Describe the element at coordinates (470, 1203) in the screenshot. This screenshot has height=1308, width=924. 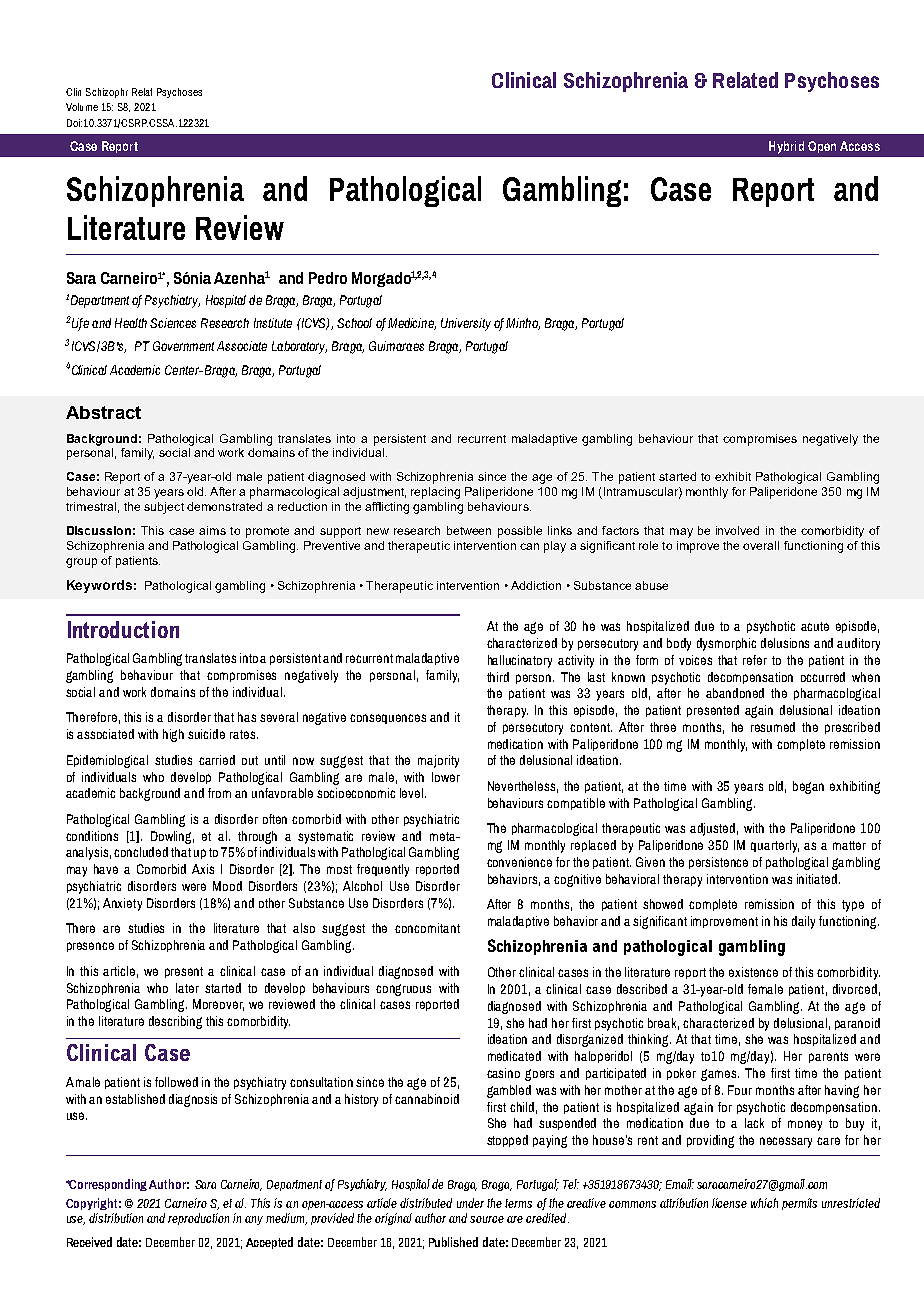
I see `under` at that location.
